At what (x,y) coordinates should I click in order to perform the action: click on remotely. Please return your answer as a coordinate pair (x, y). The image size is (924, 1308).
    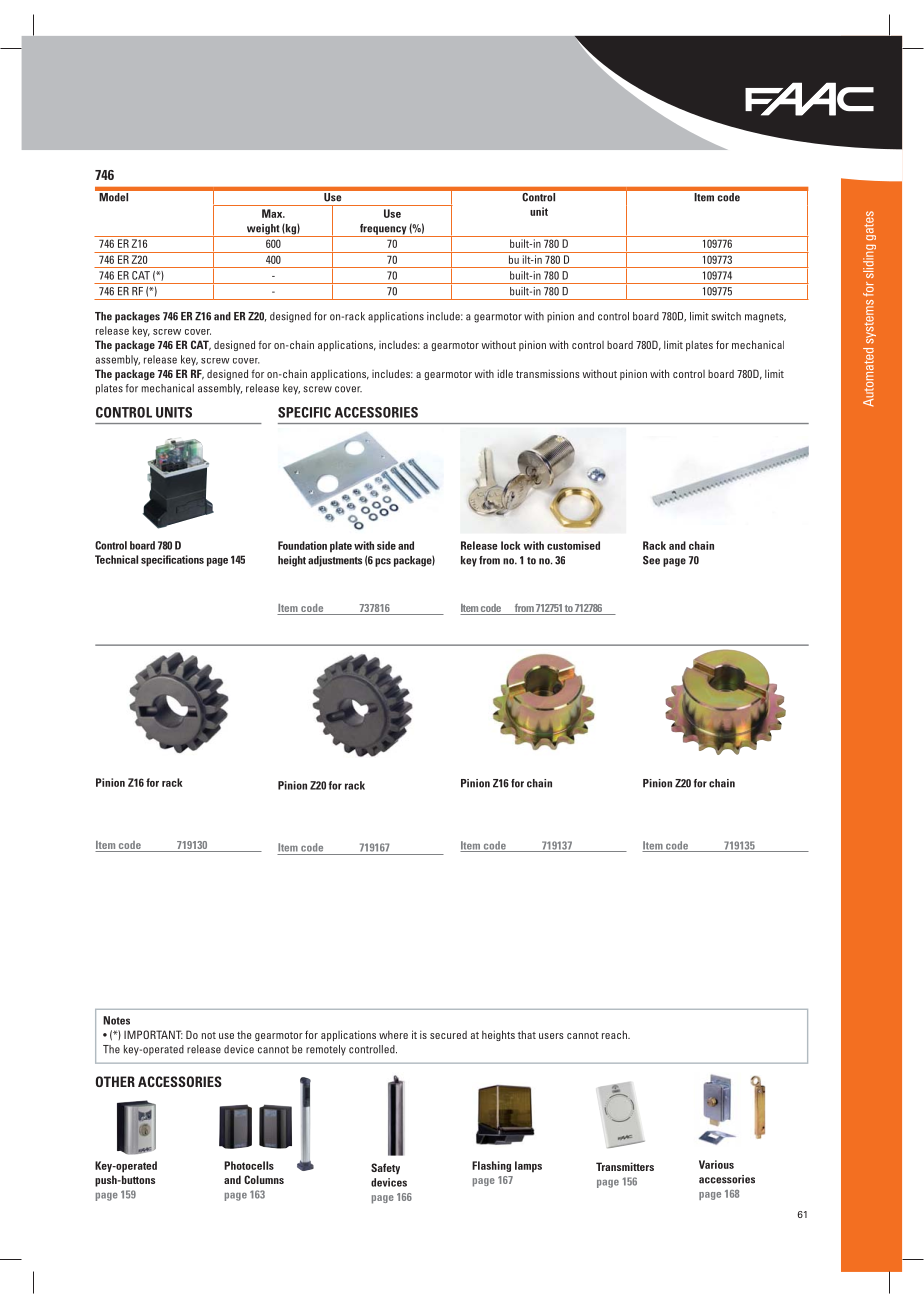
    Looking at the image, I should click on (326, 1050).
